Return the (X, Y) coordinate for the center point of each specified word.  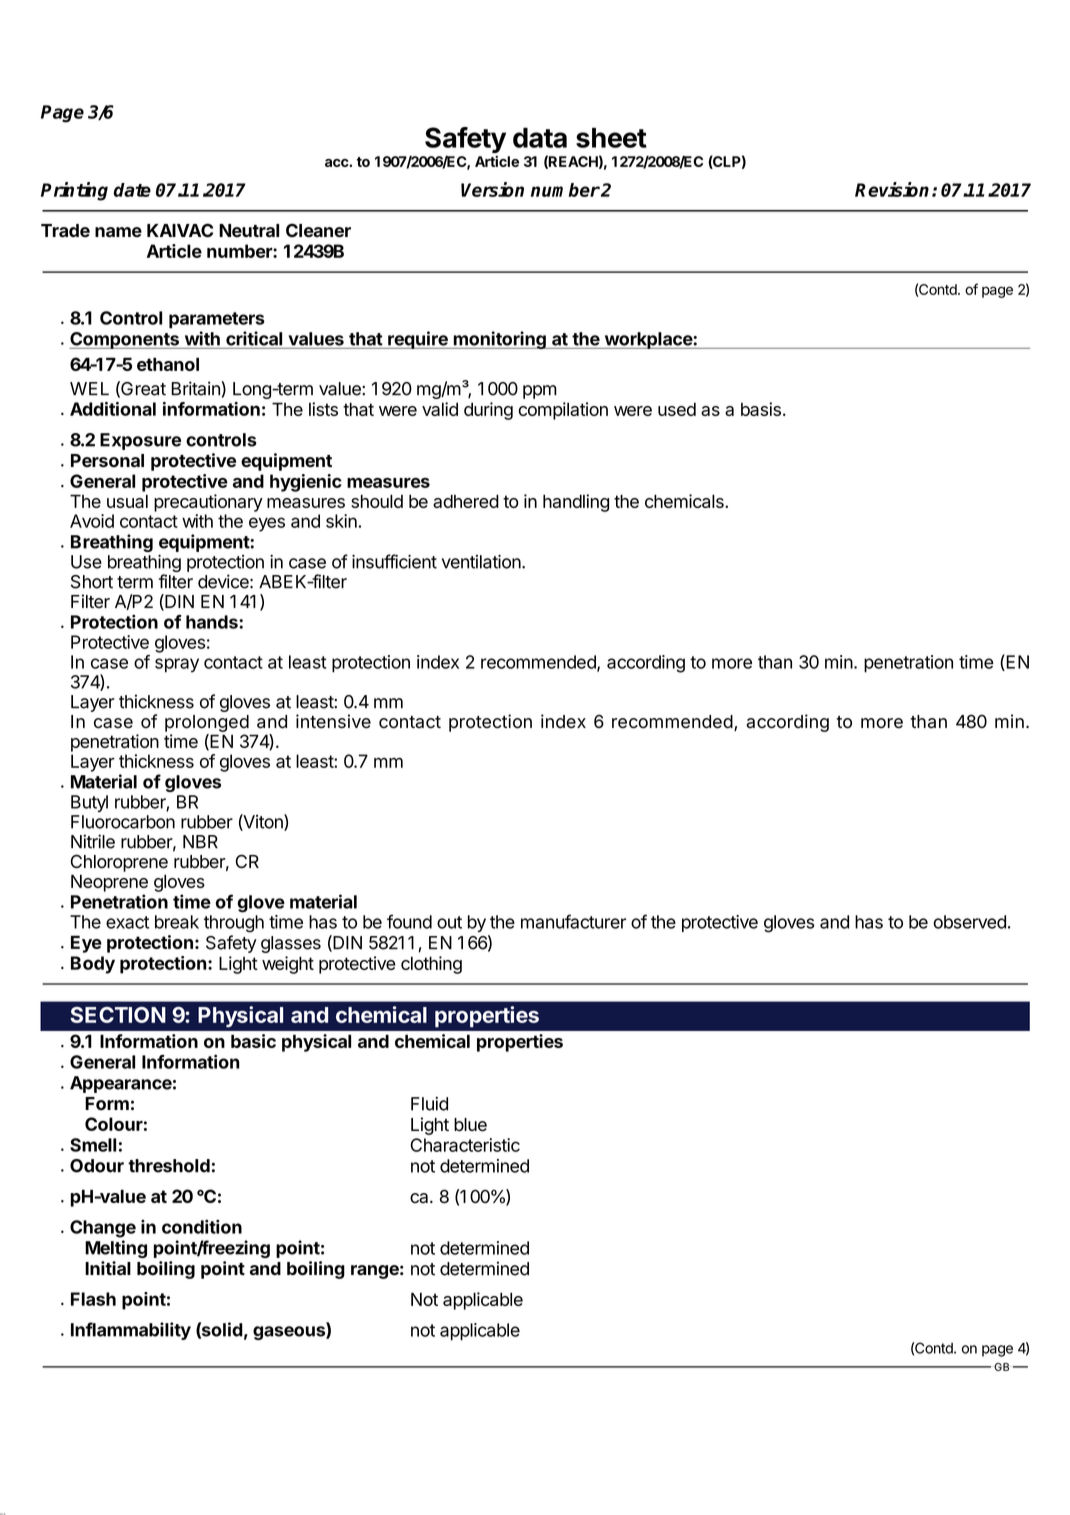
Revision (892, 189)
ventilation (481, 562)
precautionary (208, 503)
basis (761, 409)
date (132, 190)
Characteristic (465, 1145)
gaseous (290, 1333)
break (177, 922)
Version (492, 189)
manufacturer (573, 921)
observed (969, 922)
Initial (108, 1268)
